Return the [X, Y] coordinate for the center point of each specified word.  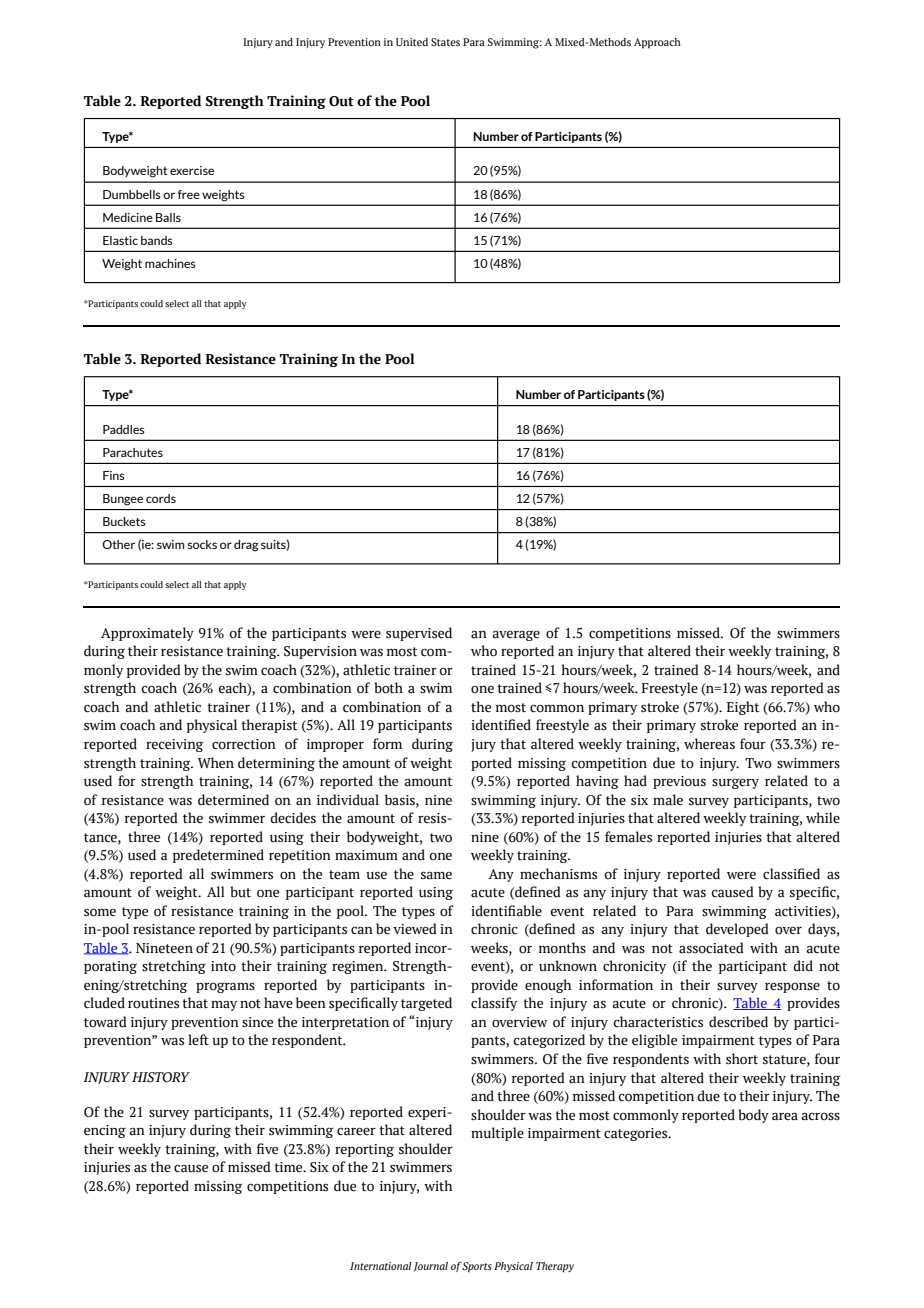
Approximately [147, 634]
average [516, 635]
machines [170, 263]
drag [246, 546]
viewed [415, 929]
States [445, 42]
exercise [192, 170]
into [223, 966]
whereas [709, 744]
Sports [477, 1267]
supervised [419, 634]
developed [737, 930]
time [289, 1167]
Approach [657, 43]
